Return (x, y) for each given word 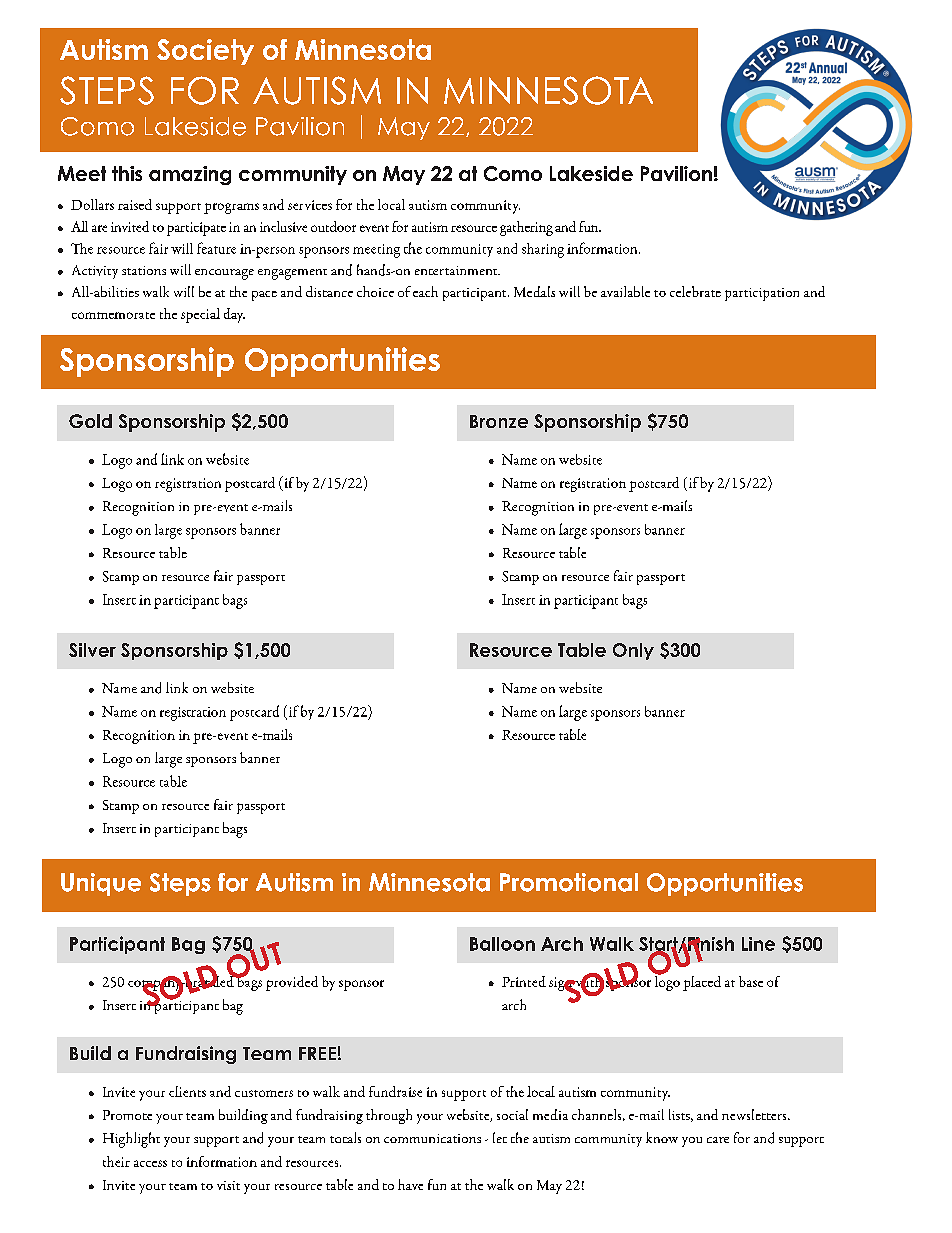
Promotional (569, 882)
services (310, 205)
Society (205, 52)
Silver (92, 650)
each (425, 291)
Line (758, 944)
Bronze (499, 421)
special (200, 315)
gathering (526, 228)
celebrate (695, 291)
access (150, 1163)
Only (633, 651)
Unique (101, 884)
